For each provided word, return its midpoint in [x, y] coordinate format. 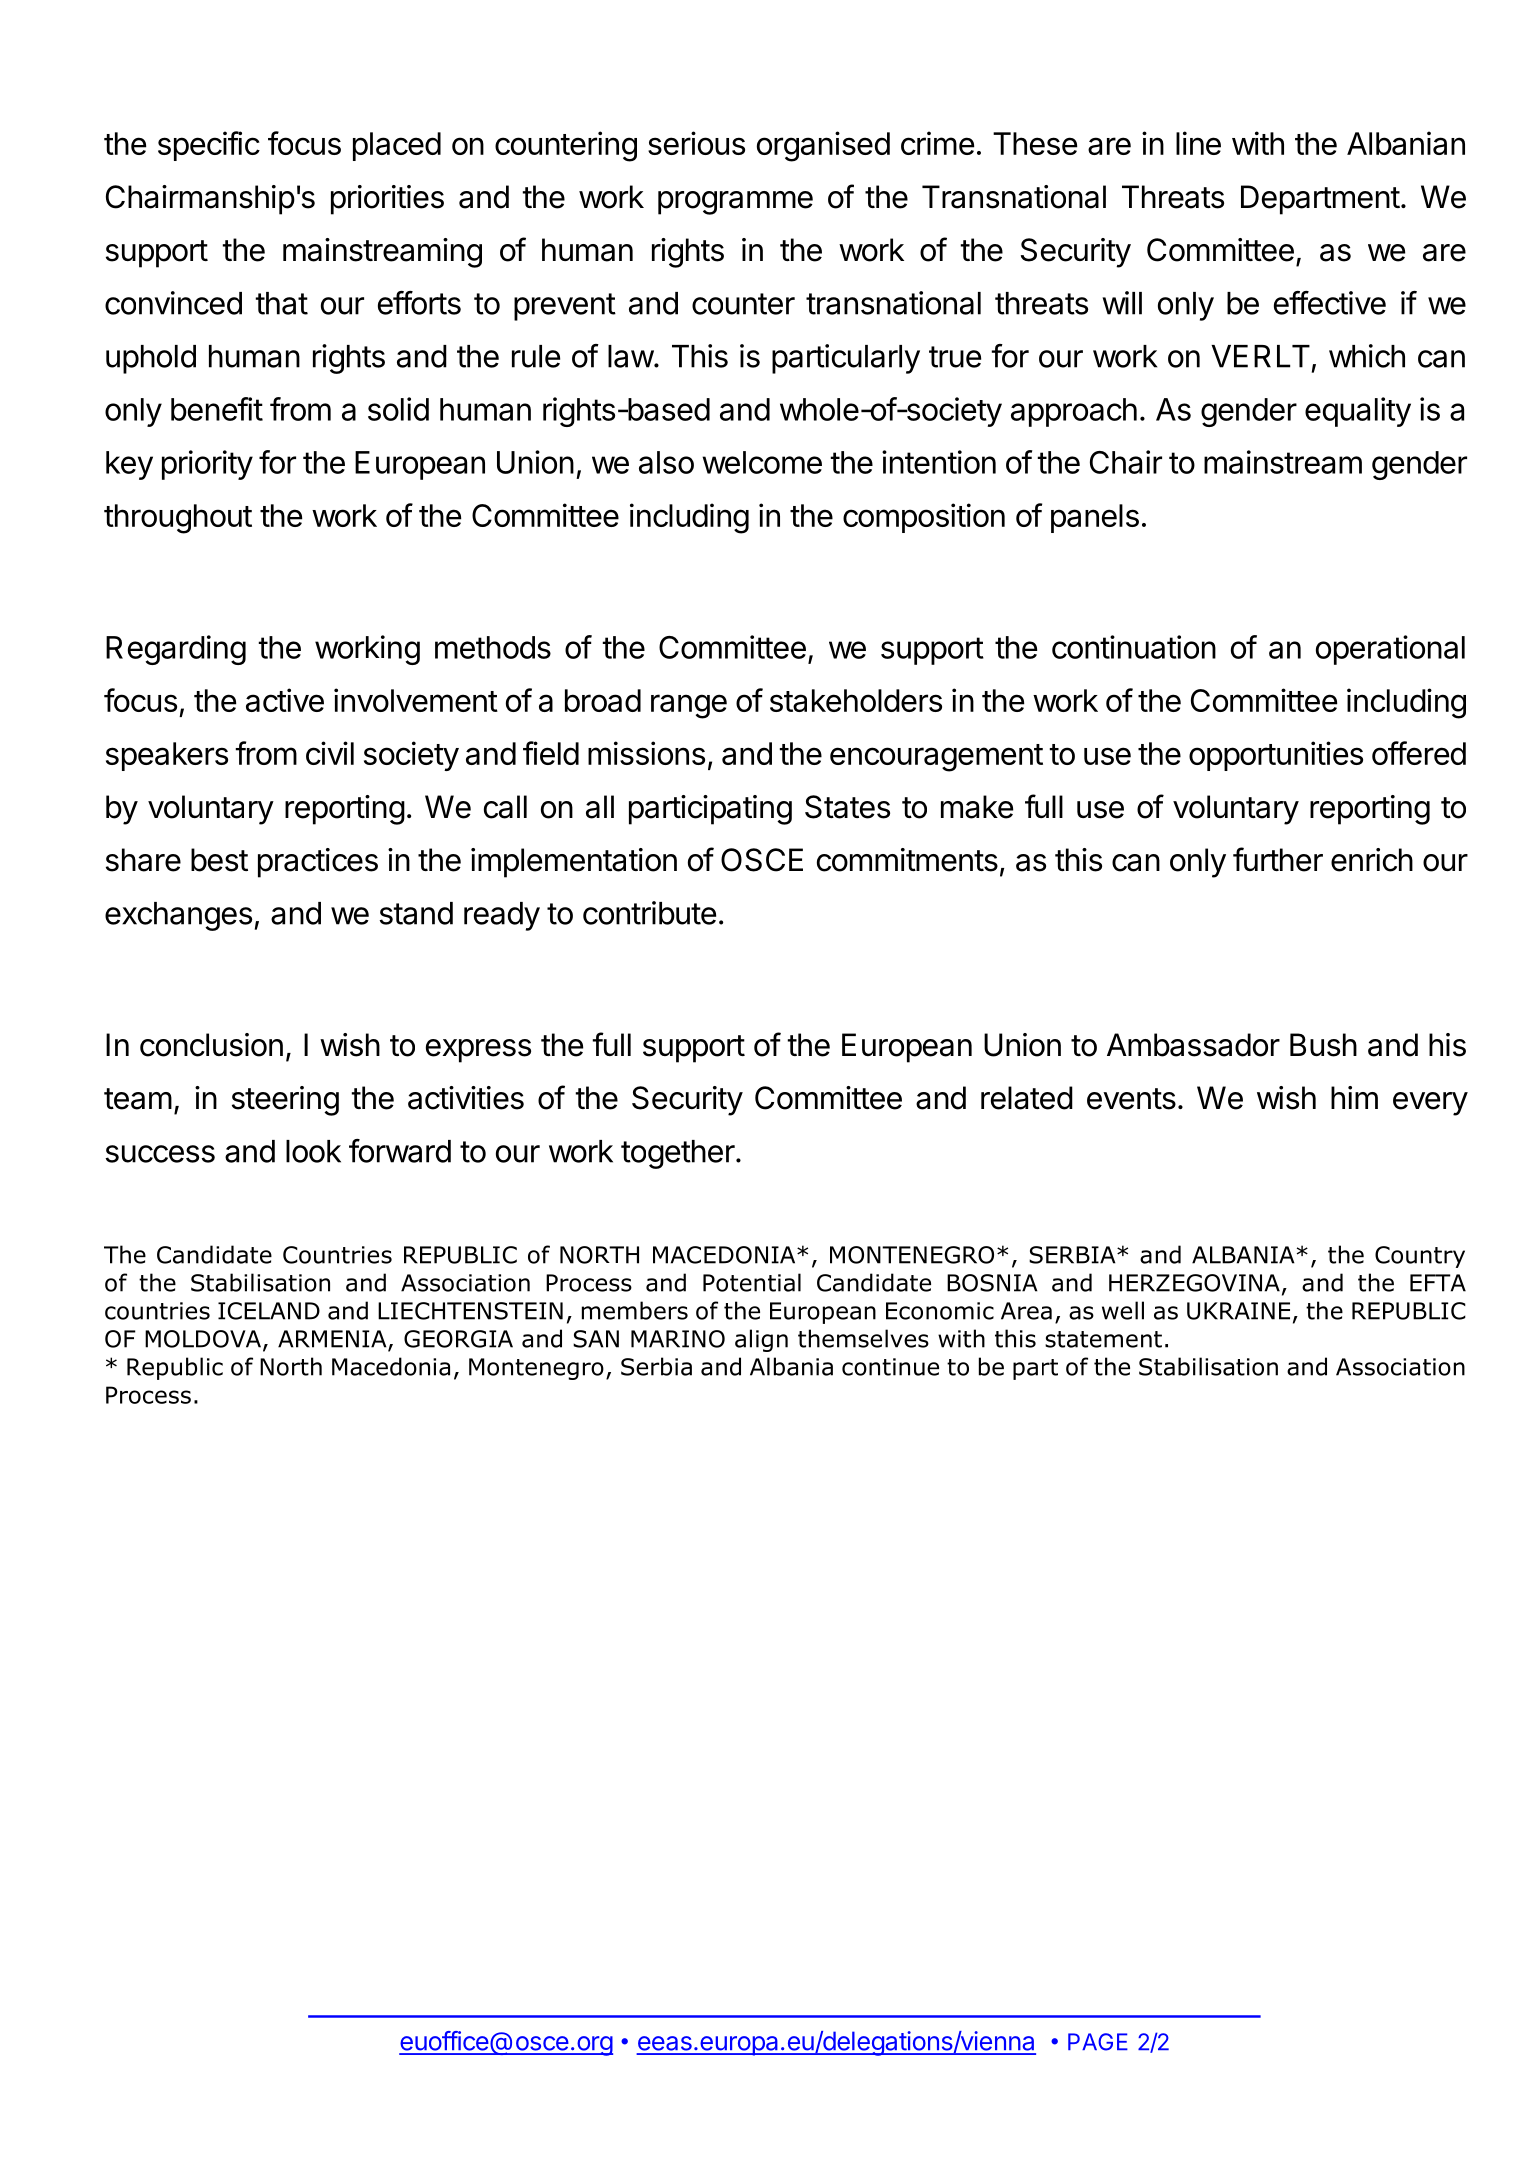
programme [735, 203]
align [761, 1340]
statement [1103, 1339]
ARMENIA [333, 1340]
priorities [387, 200]
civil [330, 753]
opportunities [1276, 756]
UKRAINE [1238, 1311]
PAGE [1098, 2042]
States [847, 807]
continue [890, 1367]
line [1198, 143]
